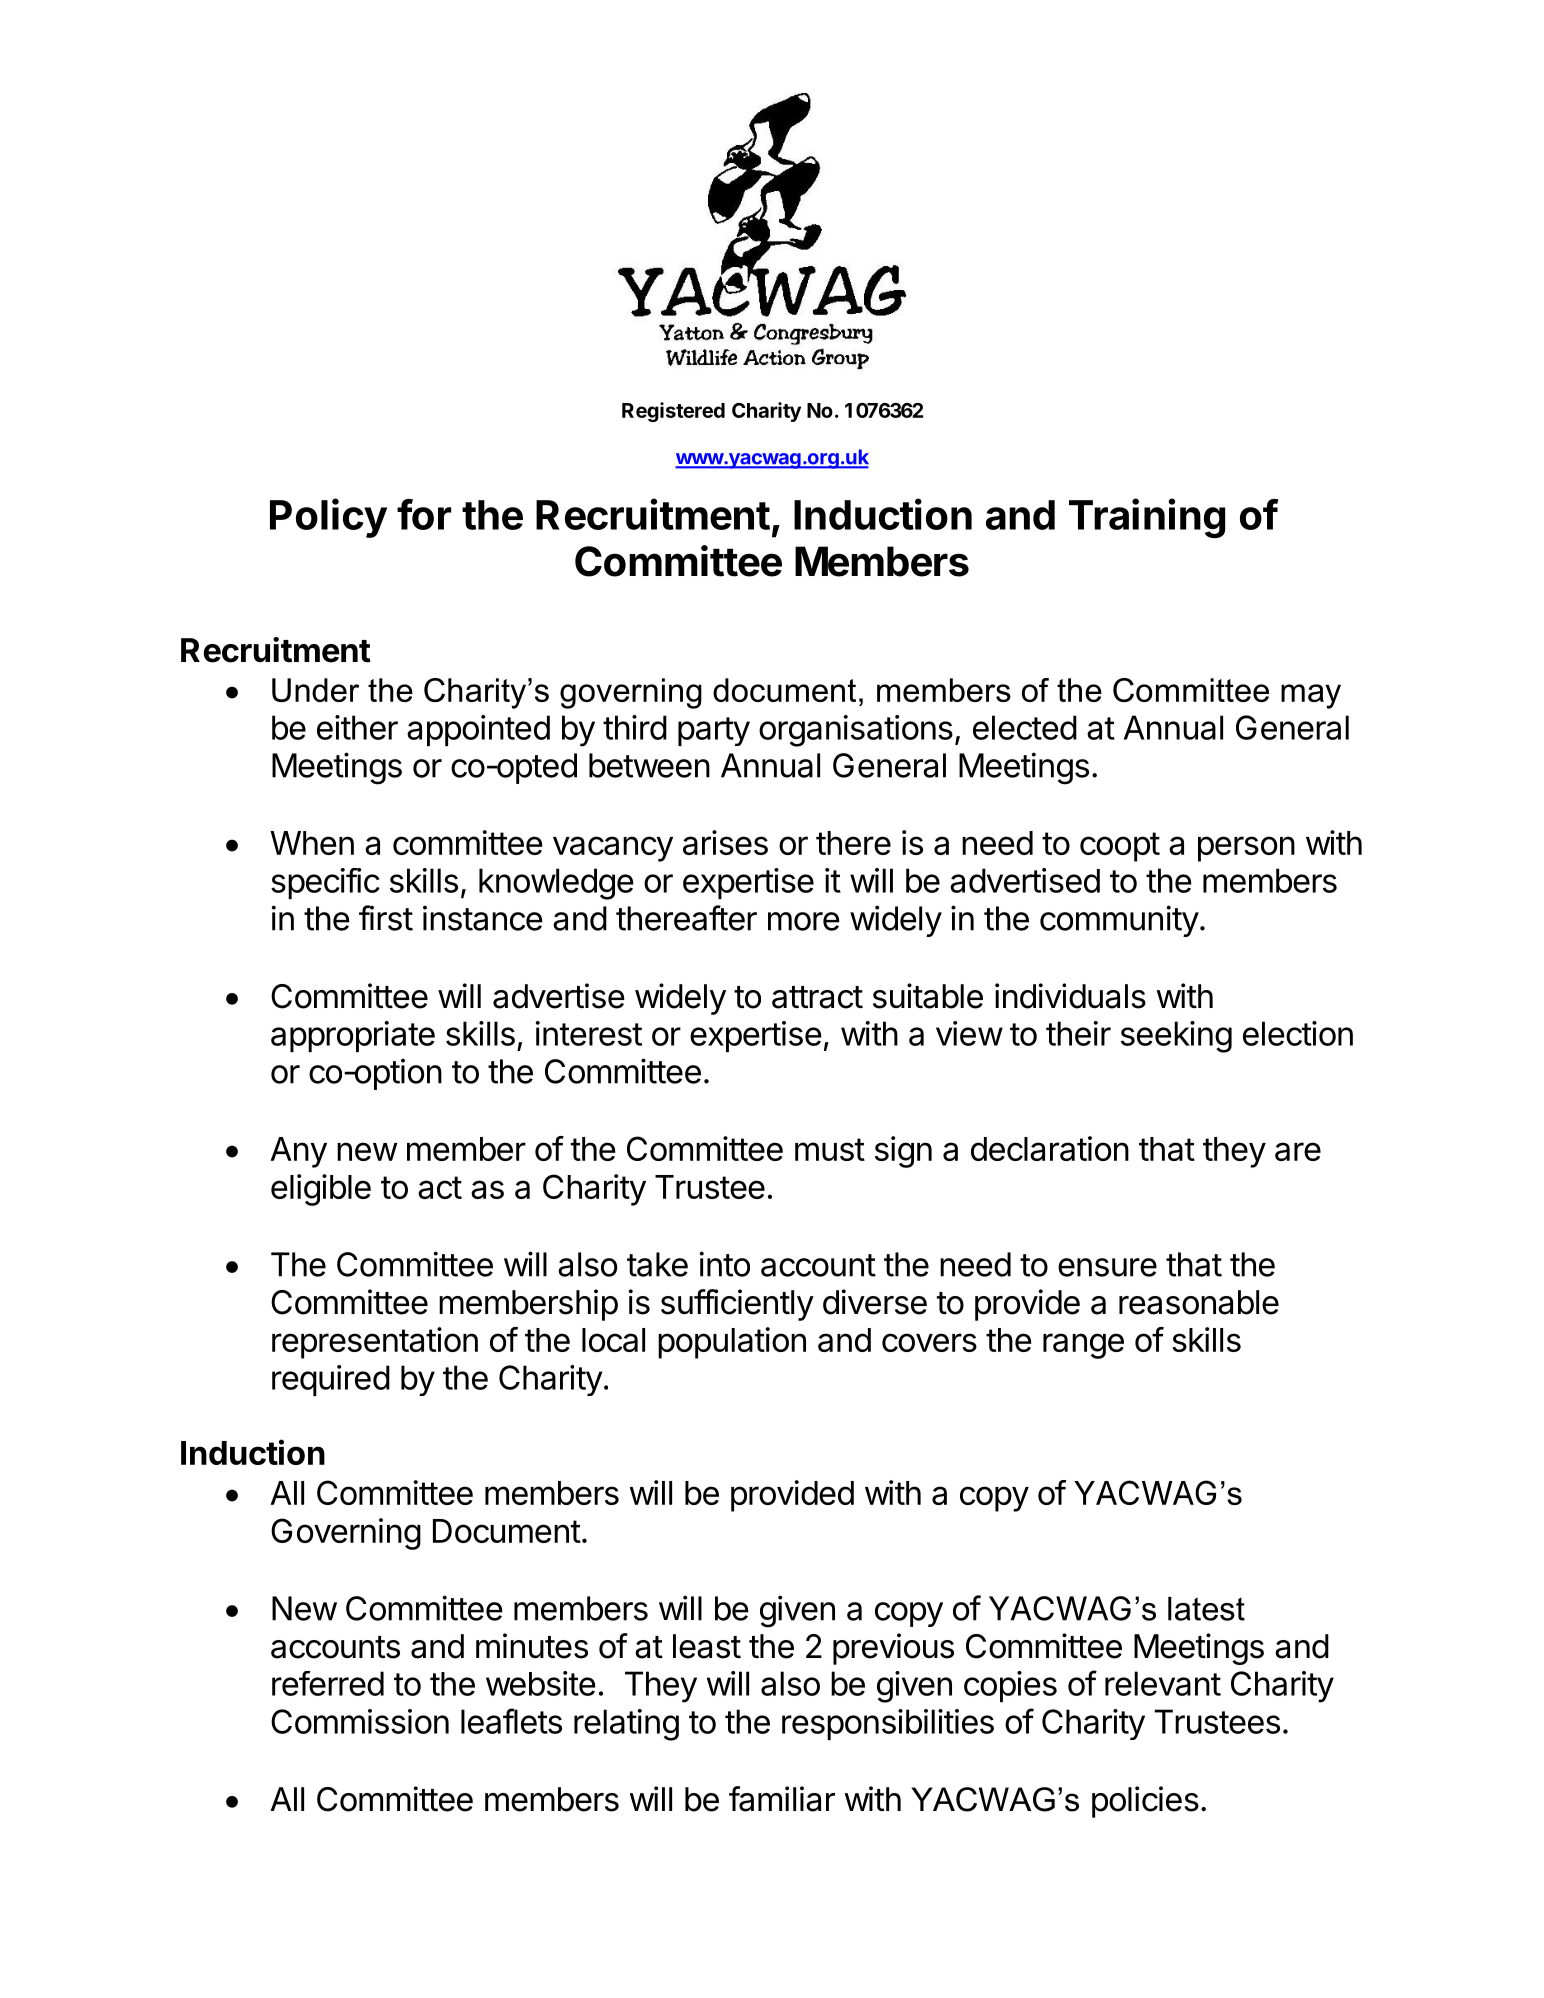  I want to click on Commission, so click(360, 1721).
